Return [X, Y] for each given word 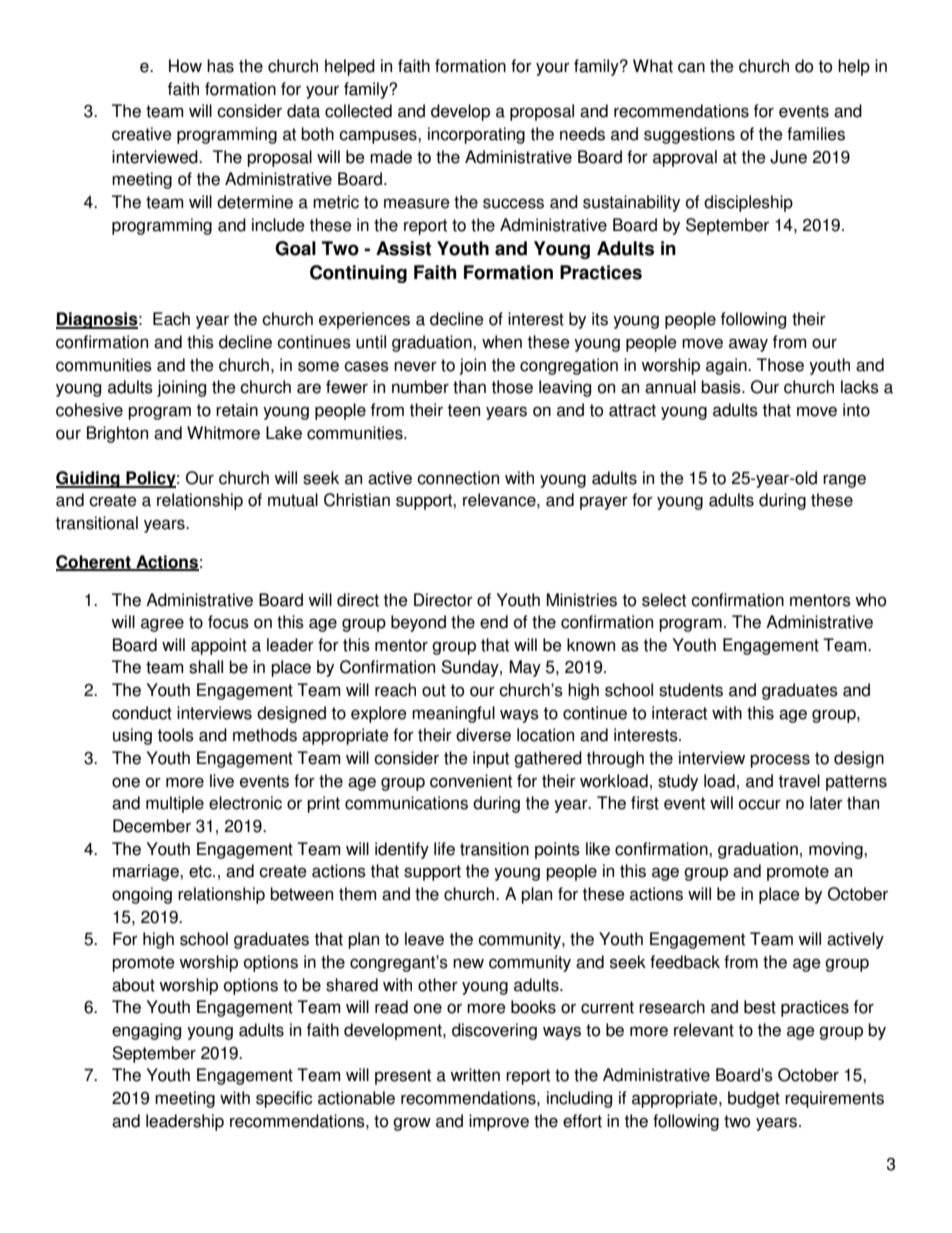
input [491, 759]
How [185, 66]
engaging [146, 1031]
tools [175, 735]
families [816, 134]
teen [463, 410]
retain [237, 410]
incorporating [476, 135]
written [475, 1075]
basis [722, 387]
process [780, 761]
